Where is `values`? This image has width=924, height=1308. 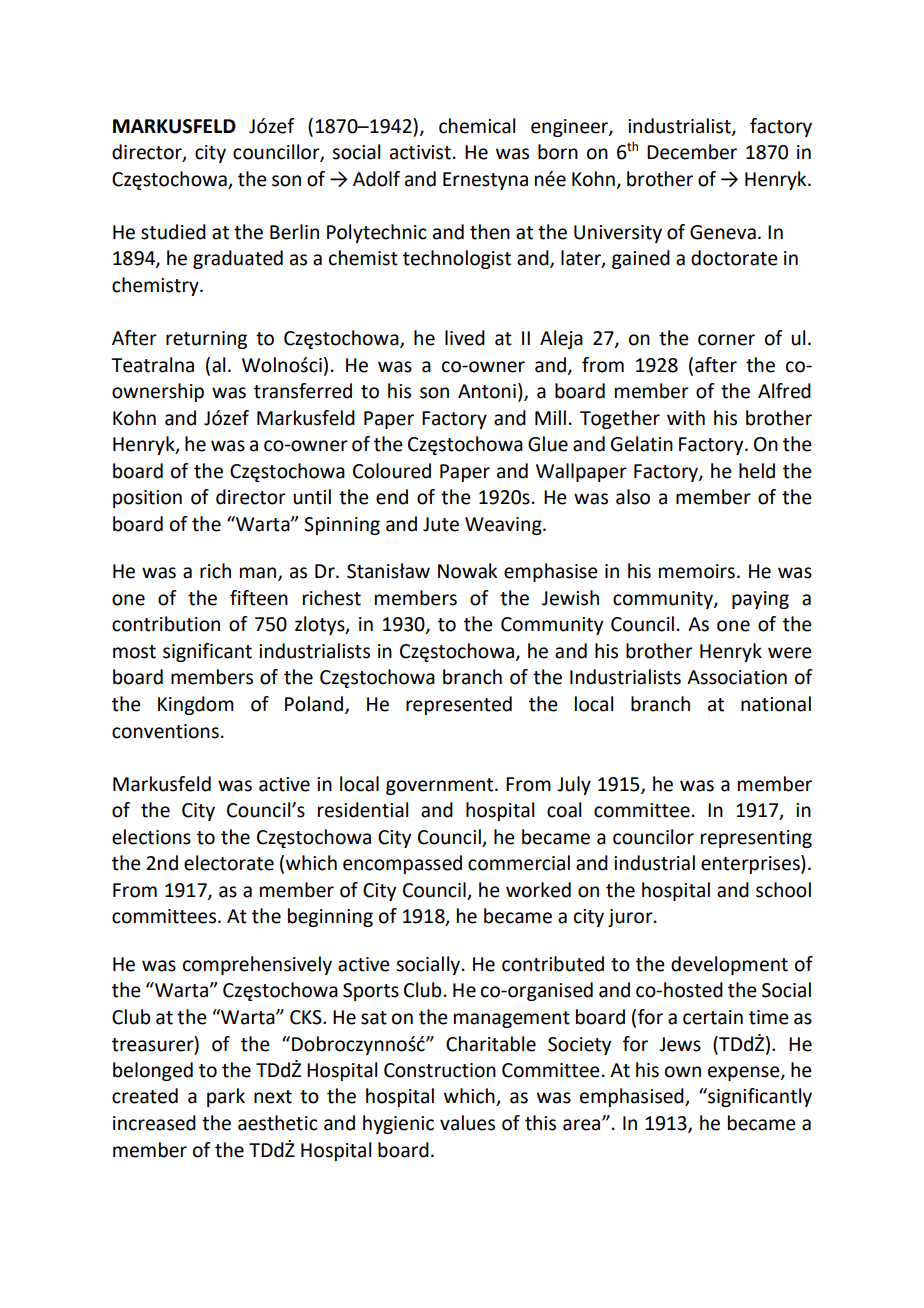
values is located at coordinates (467, 1123).
